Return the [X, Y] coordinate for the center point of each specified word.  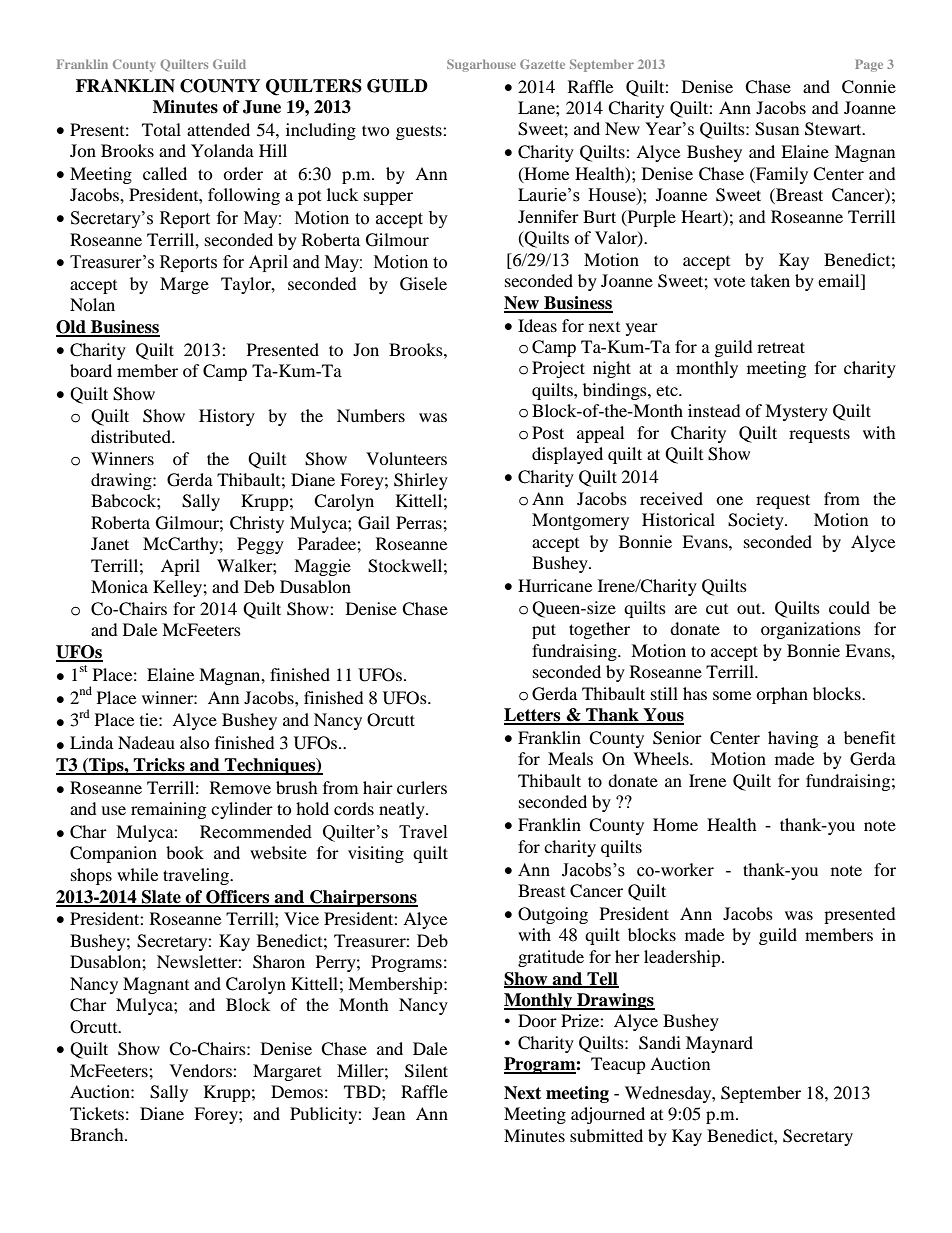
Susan [777, 129]
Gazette [542, 64]
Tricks [159, 766]
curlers [422, 787]
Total [161, 129]
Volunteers [406, 458]
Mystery [796, 412]
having [793, 739]
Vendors [202, 1070]
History [227, 417]
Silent [426, 1071]
